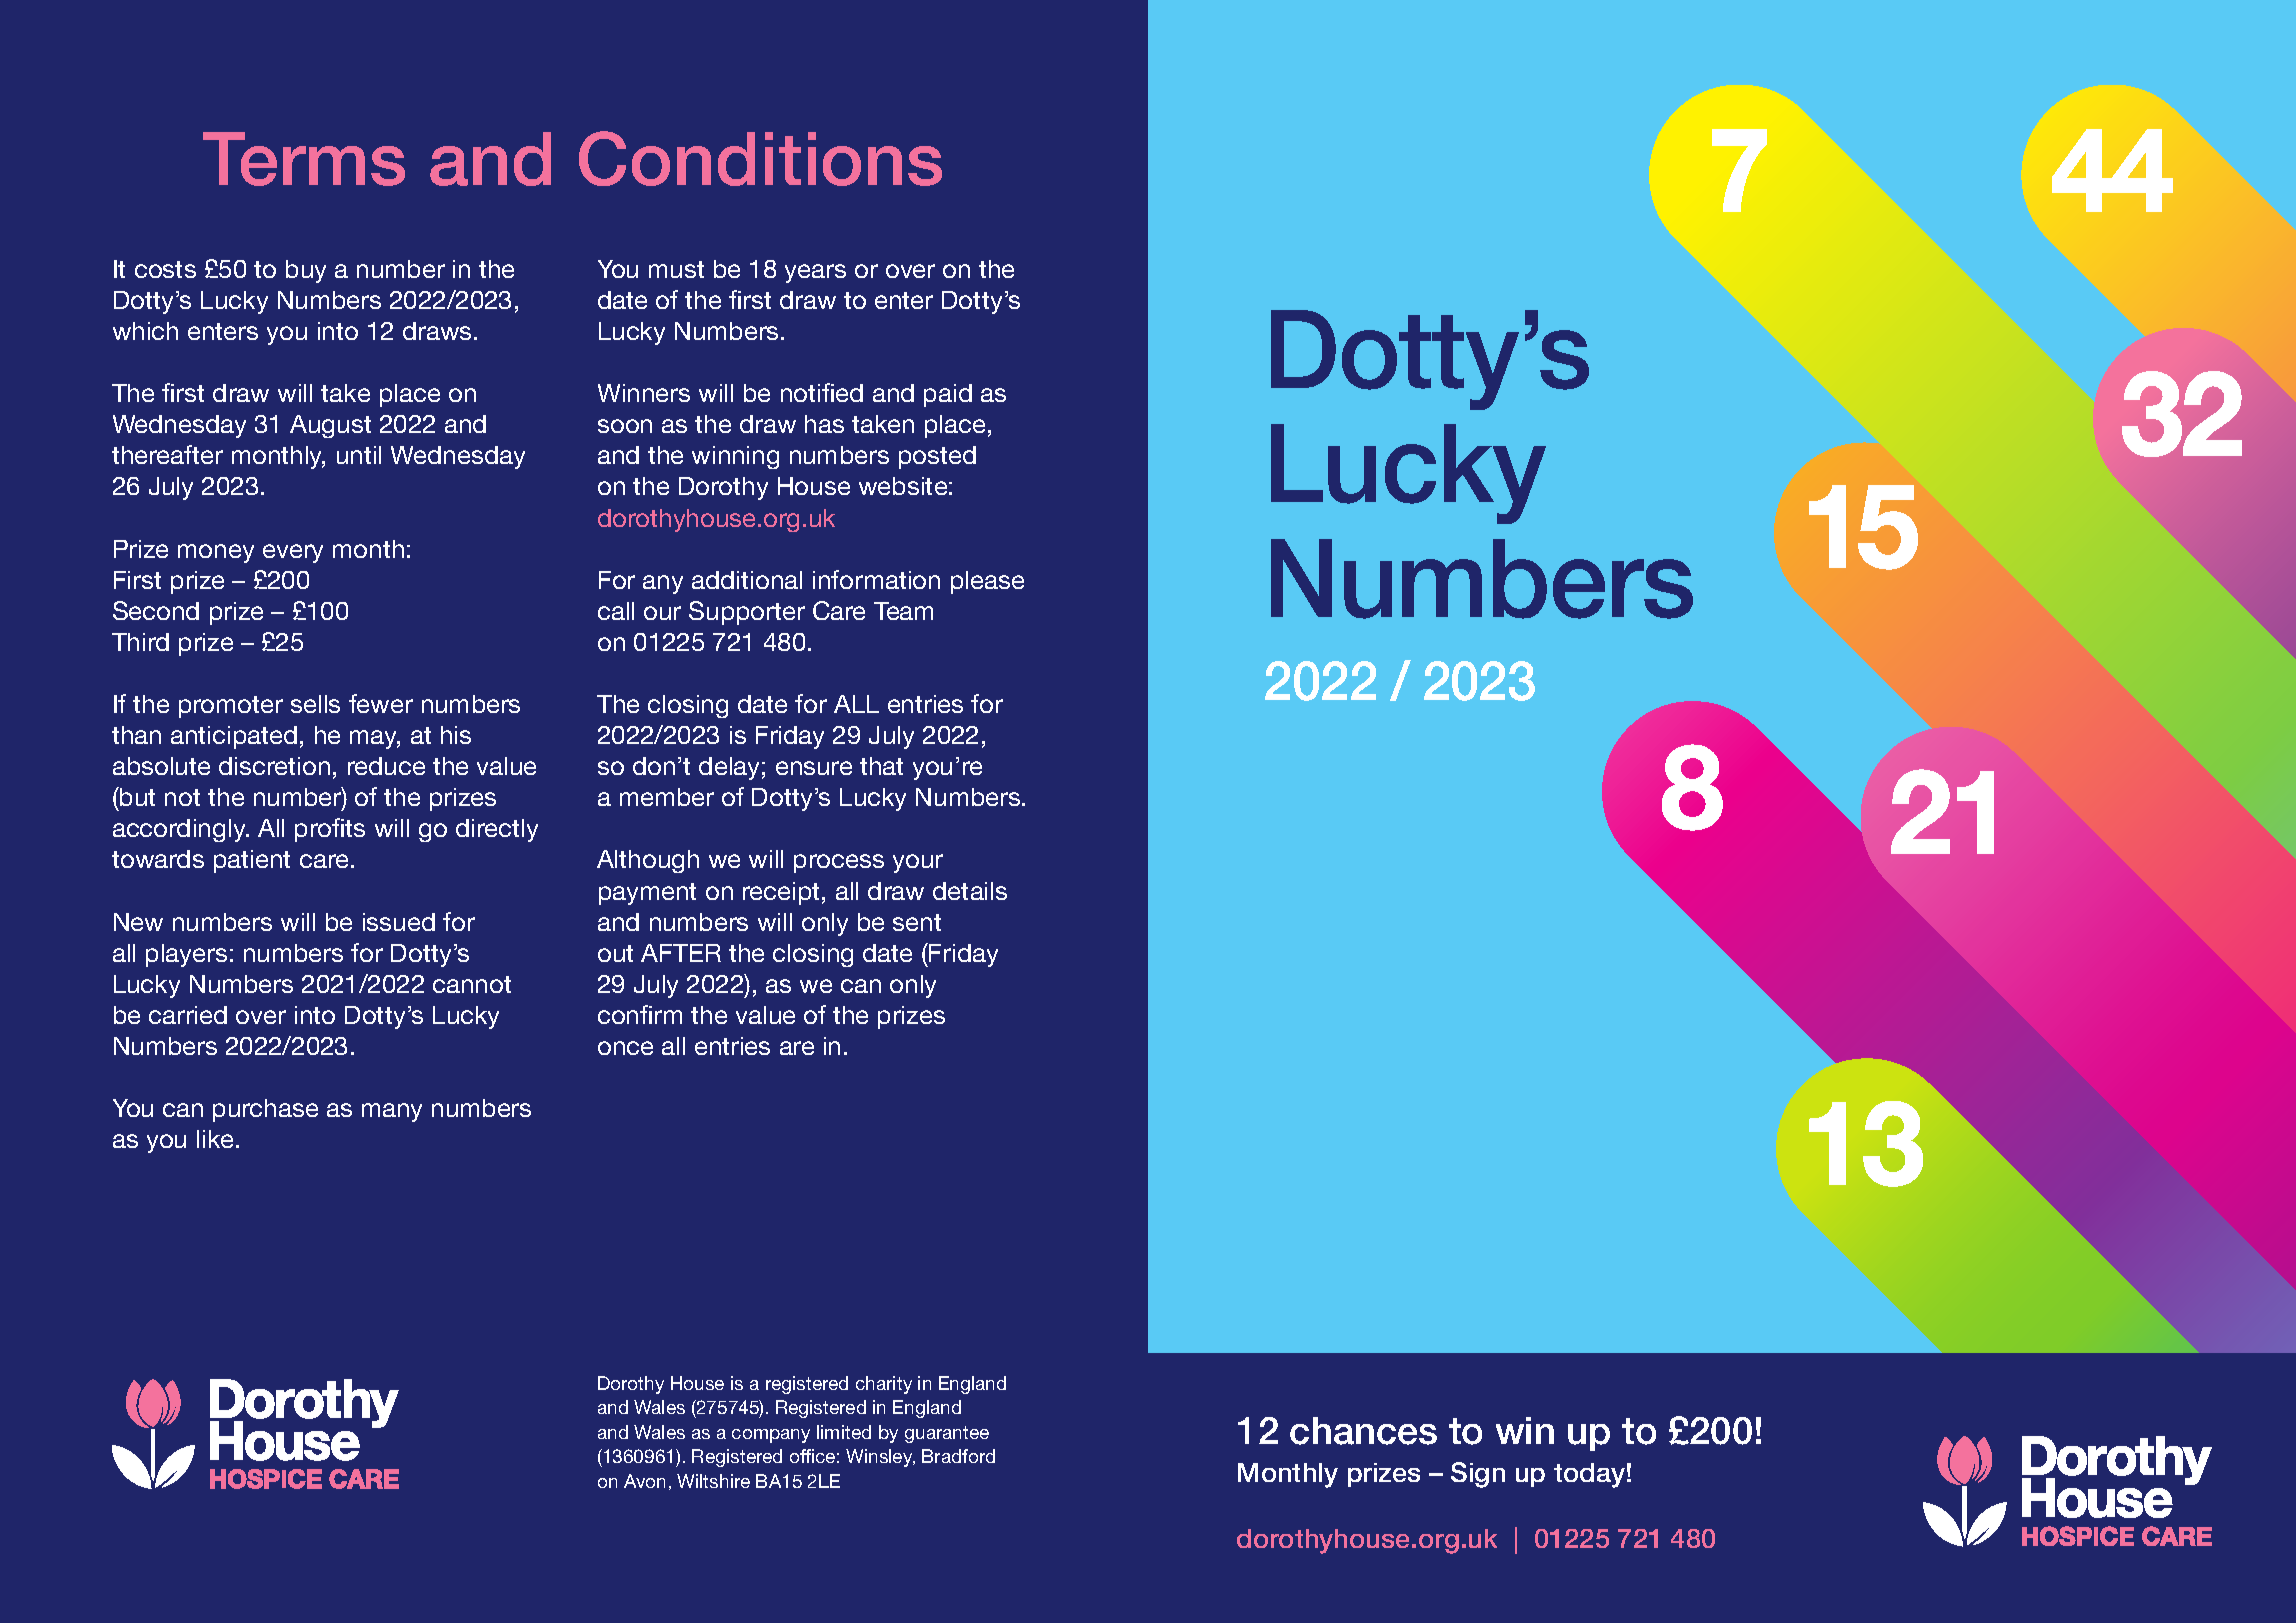  Describe the element at coordinates (1363, 1431) in the screenshot. I see `chances` at that location.
